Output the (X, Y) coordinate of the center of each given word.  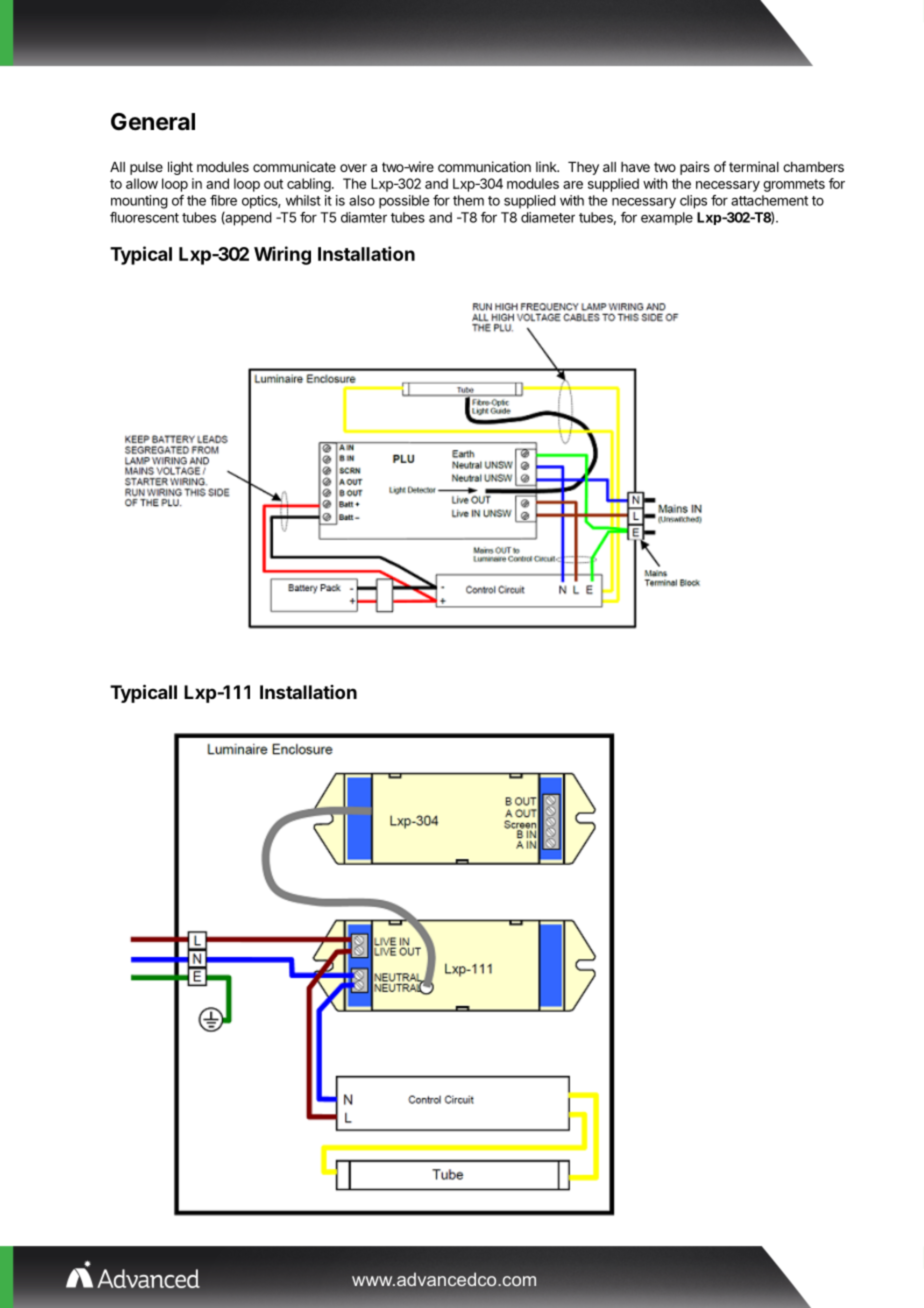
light (180, 168)
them (468, 200)
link (547, 166)
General (153, 122)
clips (693, 202)
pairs (695, 168)
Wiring (282, 255)
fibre (223, 200)
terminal (754, 166)
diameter (548, 217)
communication (484, 166)
